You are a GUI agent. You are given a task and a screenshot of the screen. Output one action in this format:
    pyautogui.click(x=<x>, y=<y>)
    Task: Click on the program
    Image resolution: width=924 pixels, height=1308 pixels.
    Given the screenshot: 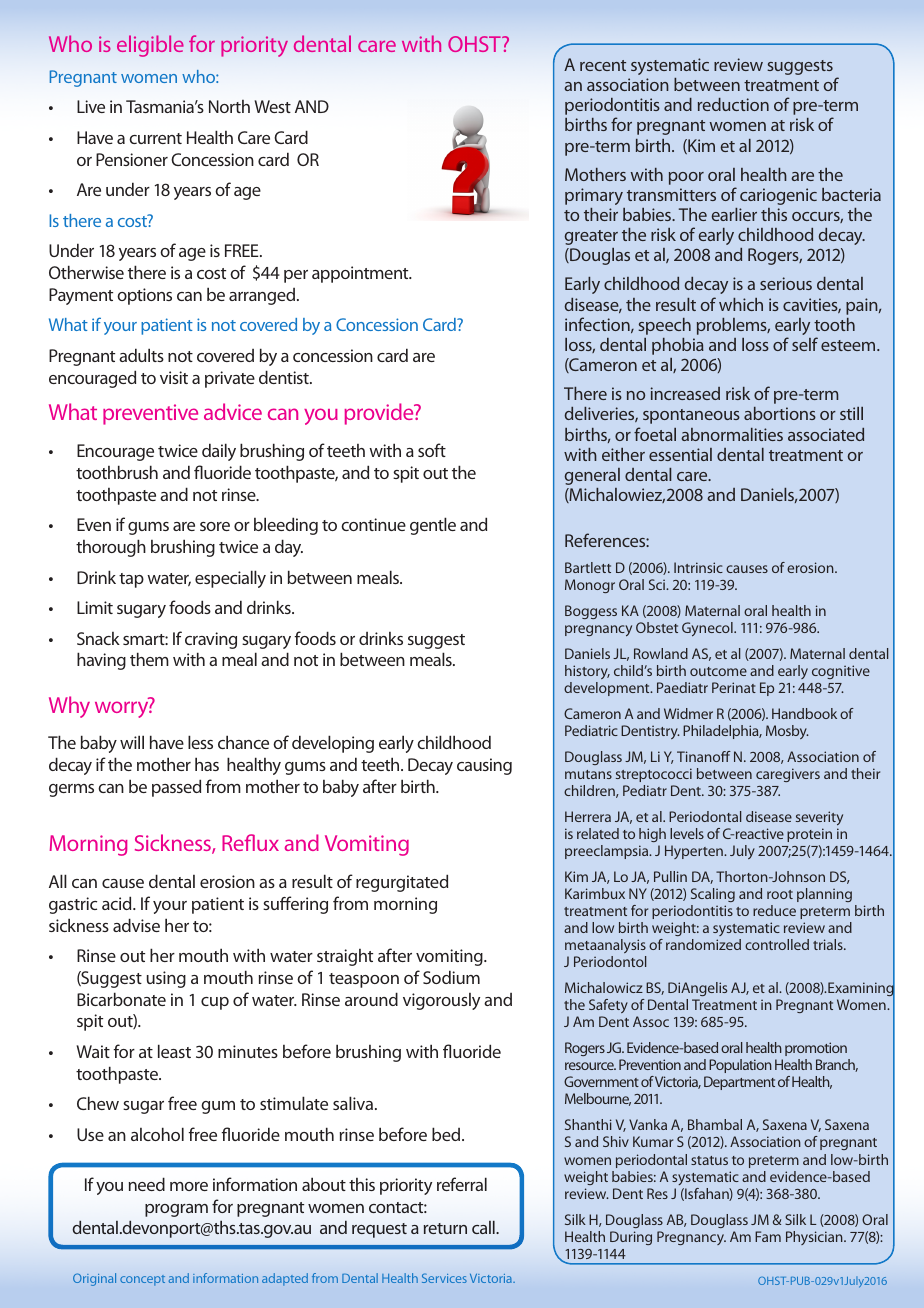 What is the action you would take?
    pyautogui.click(x=176, y=1210)
